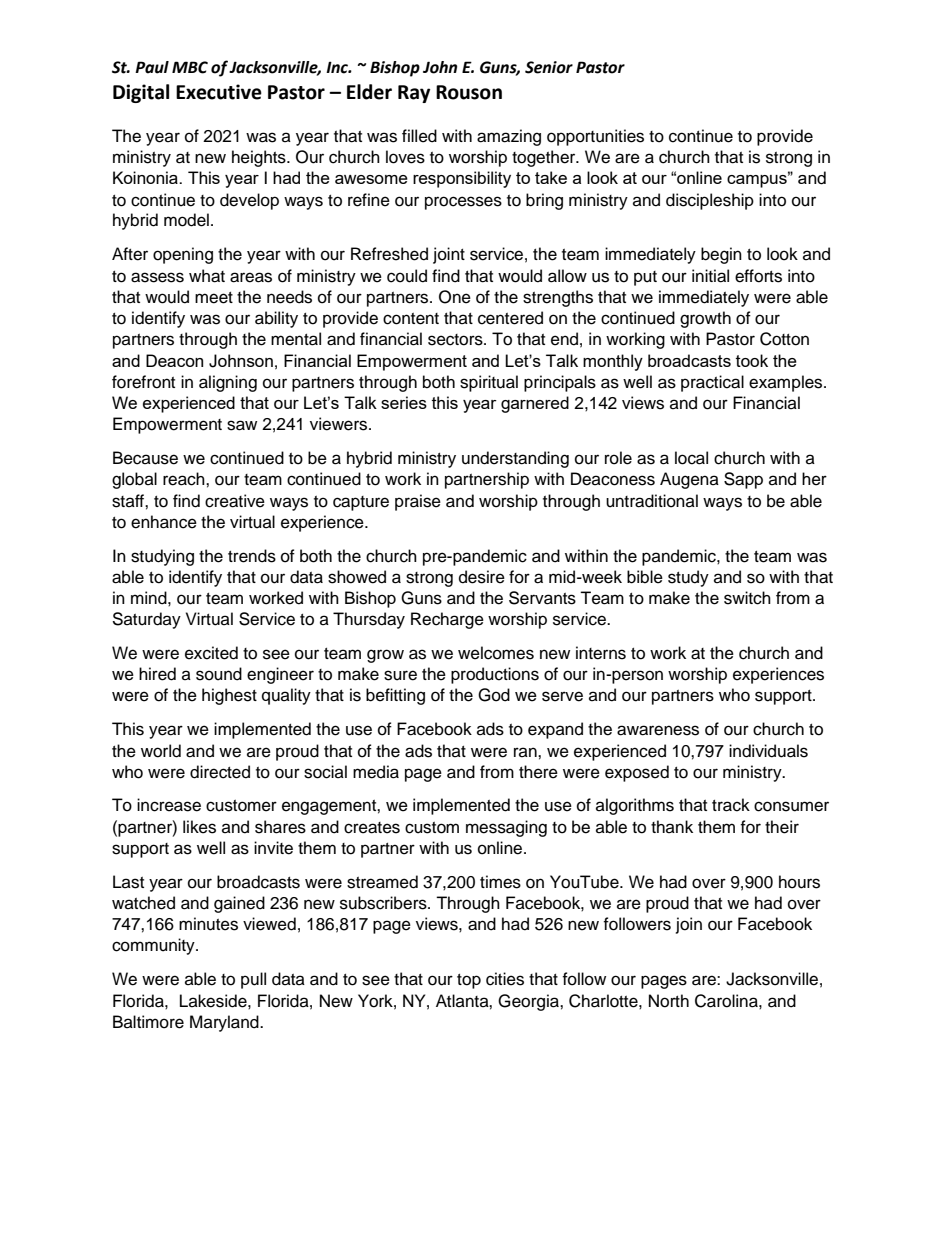 This image has height=1233, width=952. I want to click on practical, so click(712, 383).
